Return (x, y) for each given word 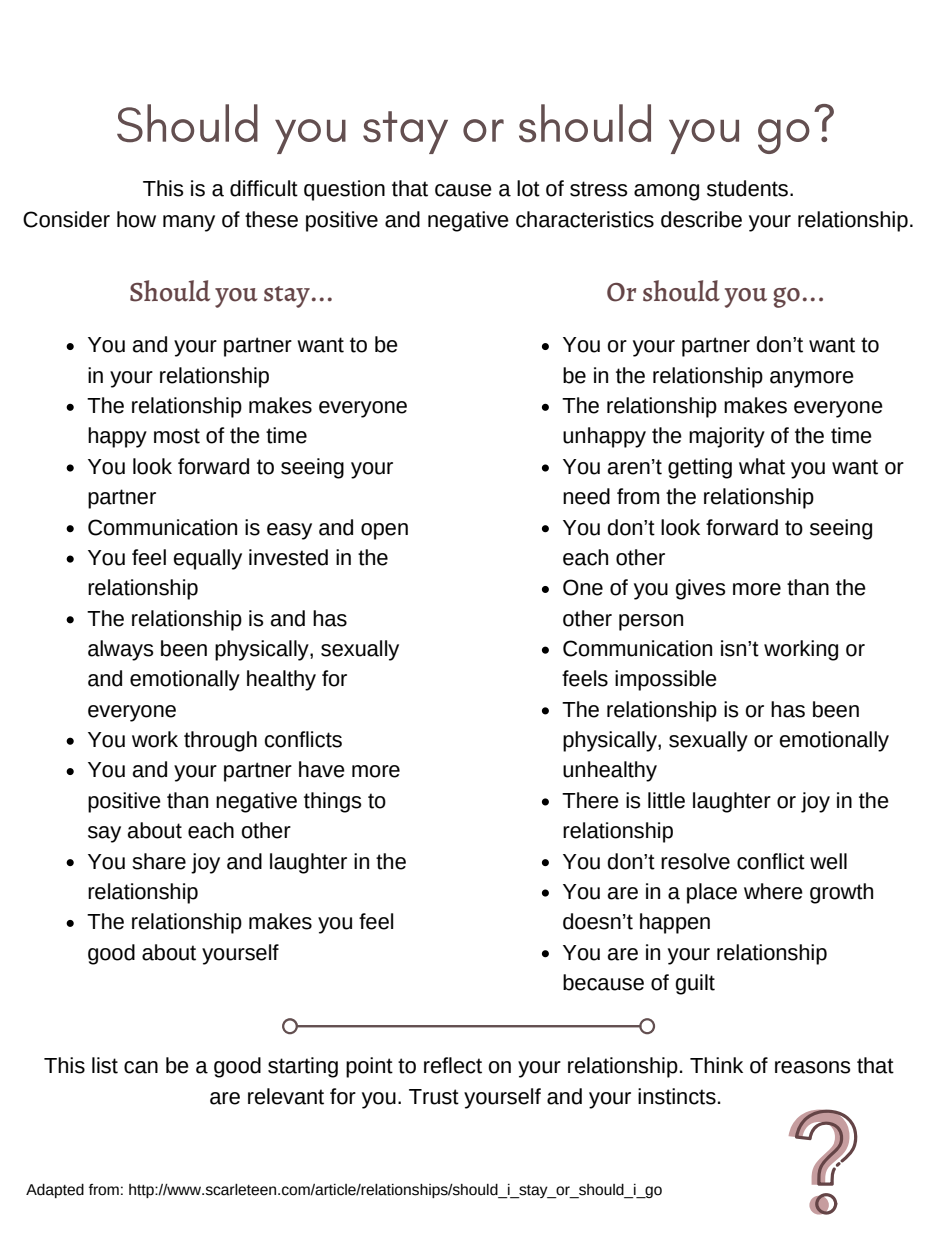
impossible (666, 680)
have (322, 769)
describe (701, 219)
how (136, 219)
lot (528, 188)
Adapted (55, 1191)
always (120, 650)
